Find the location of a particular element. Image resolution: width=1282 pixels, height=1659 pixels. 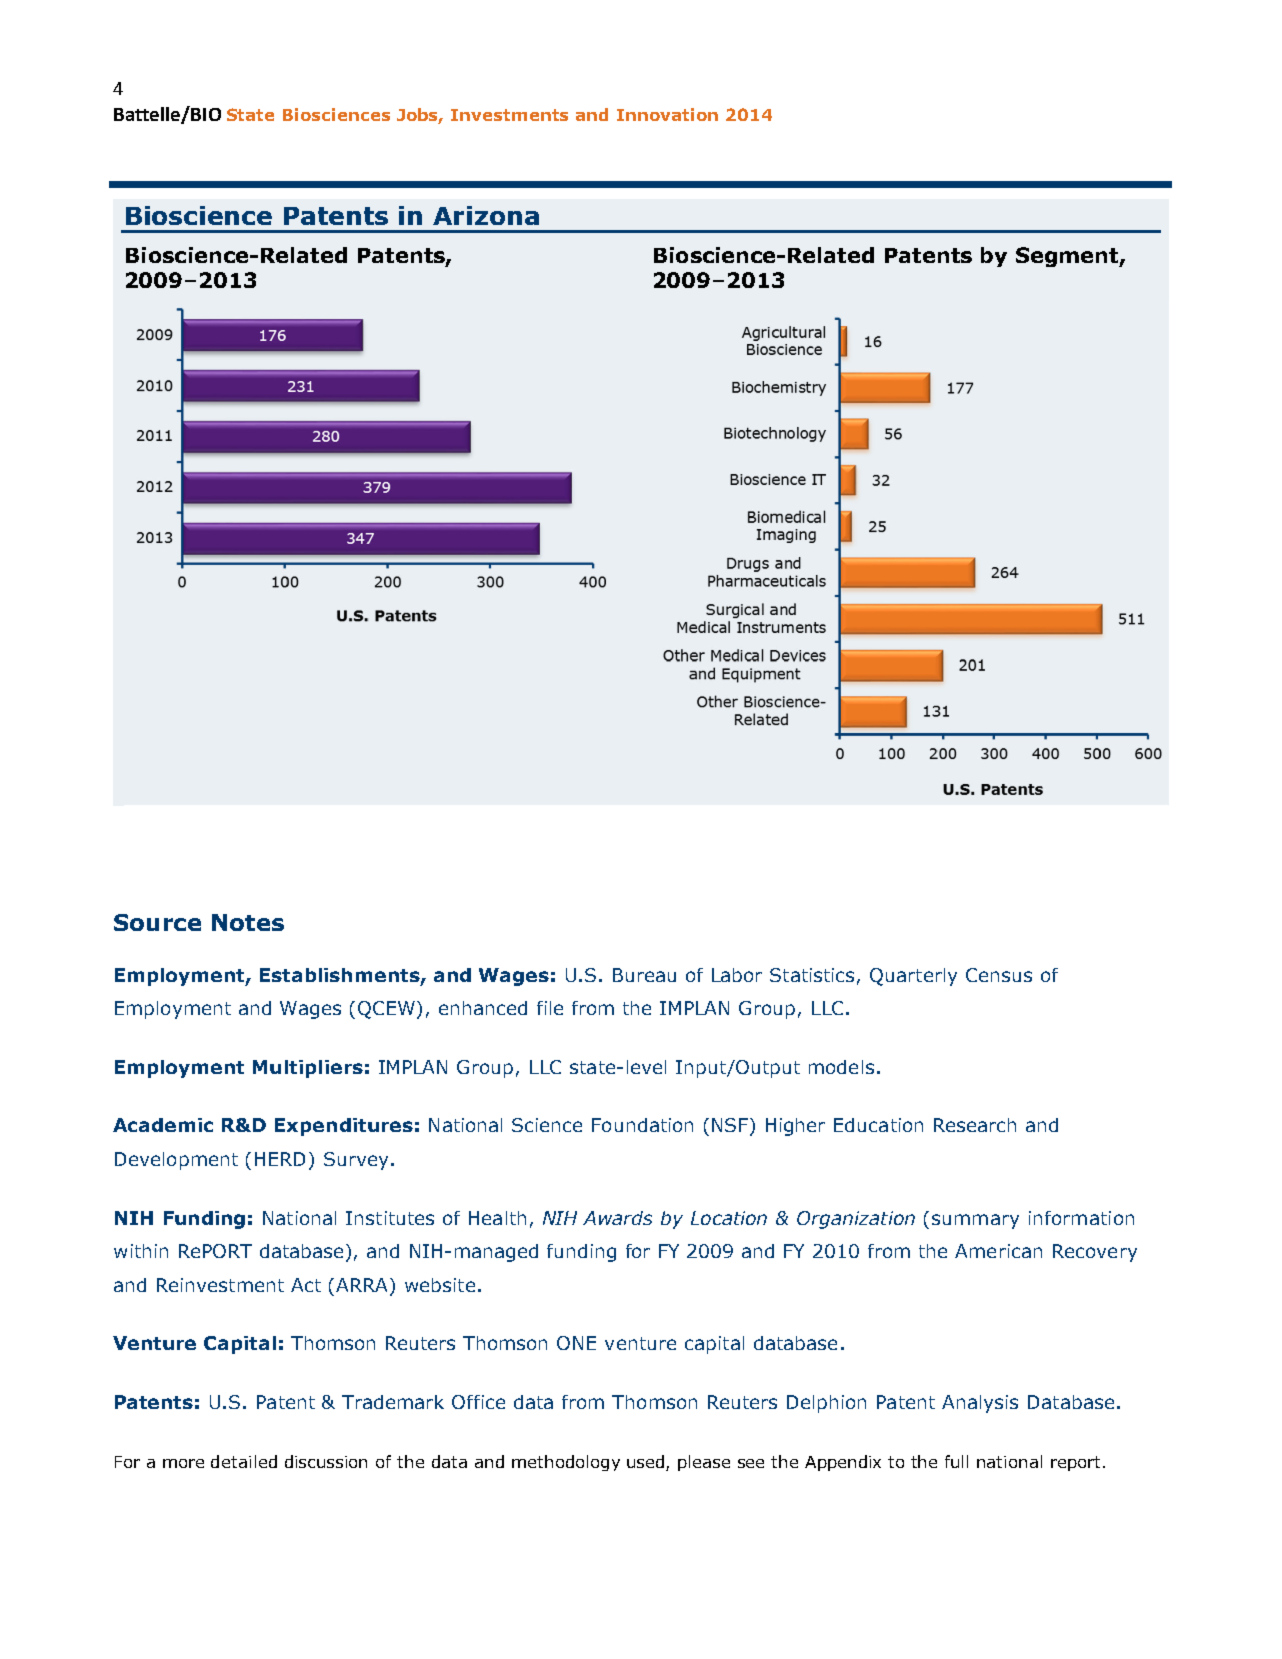

Notes is located at coordinates (248, 922).
